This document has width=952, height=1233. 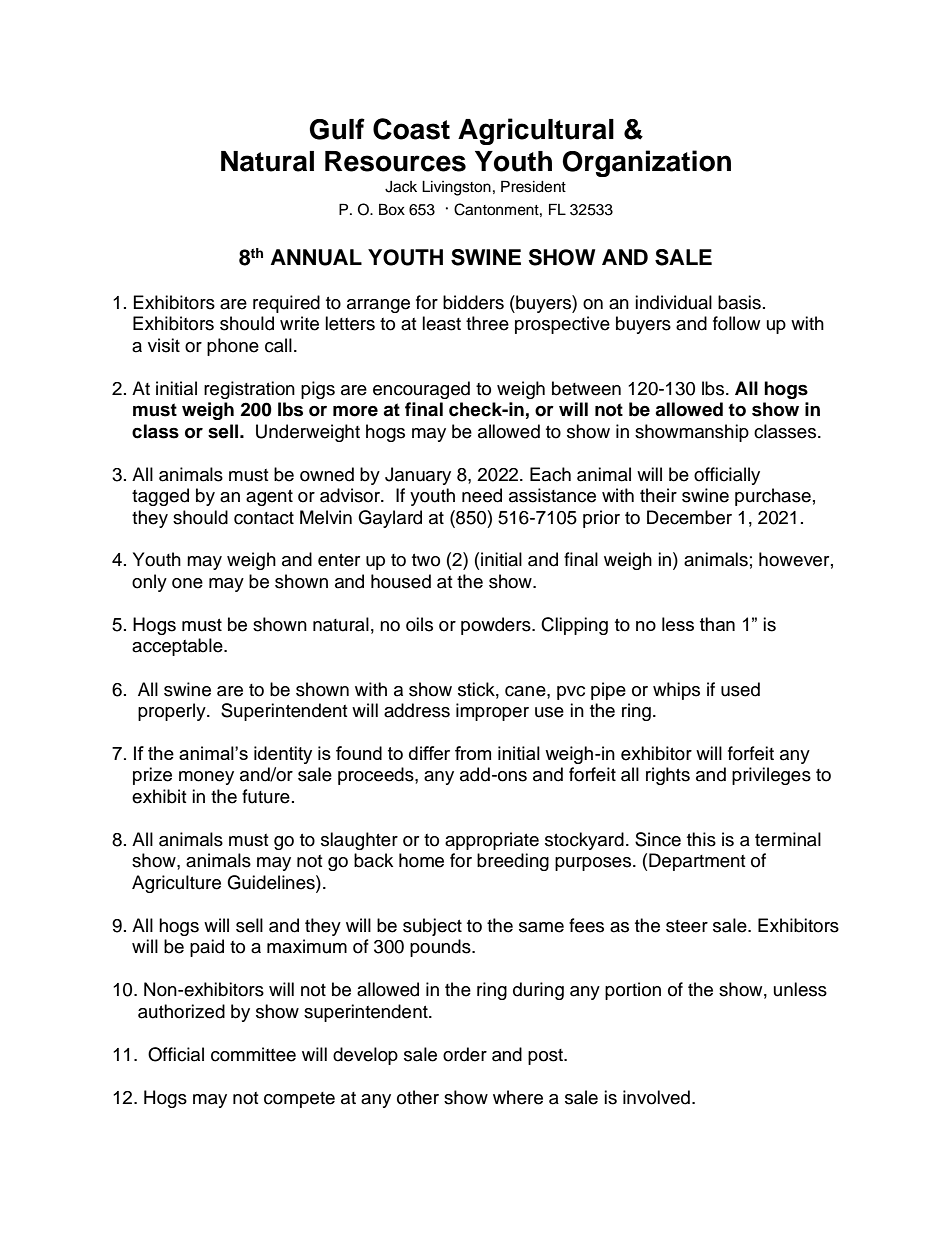 I want to click on acceptable, so click(x=178, y=647).
